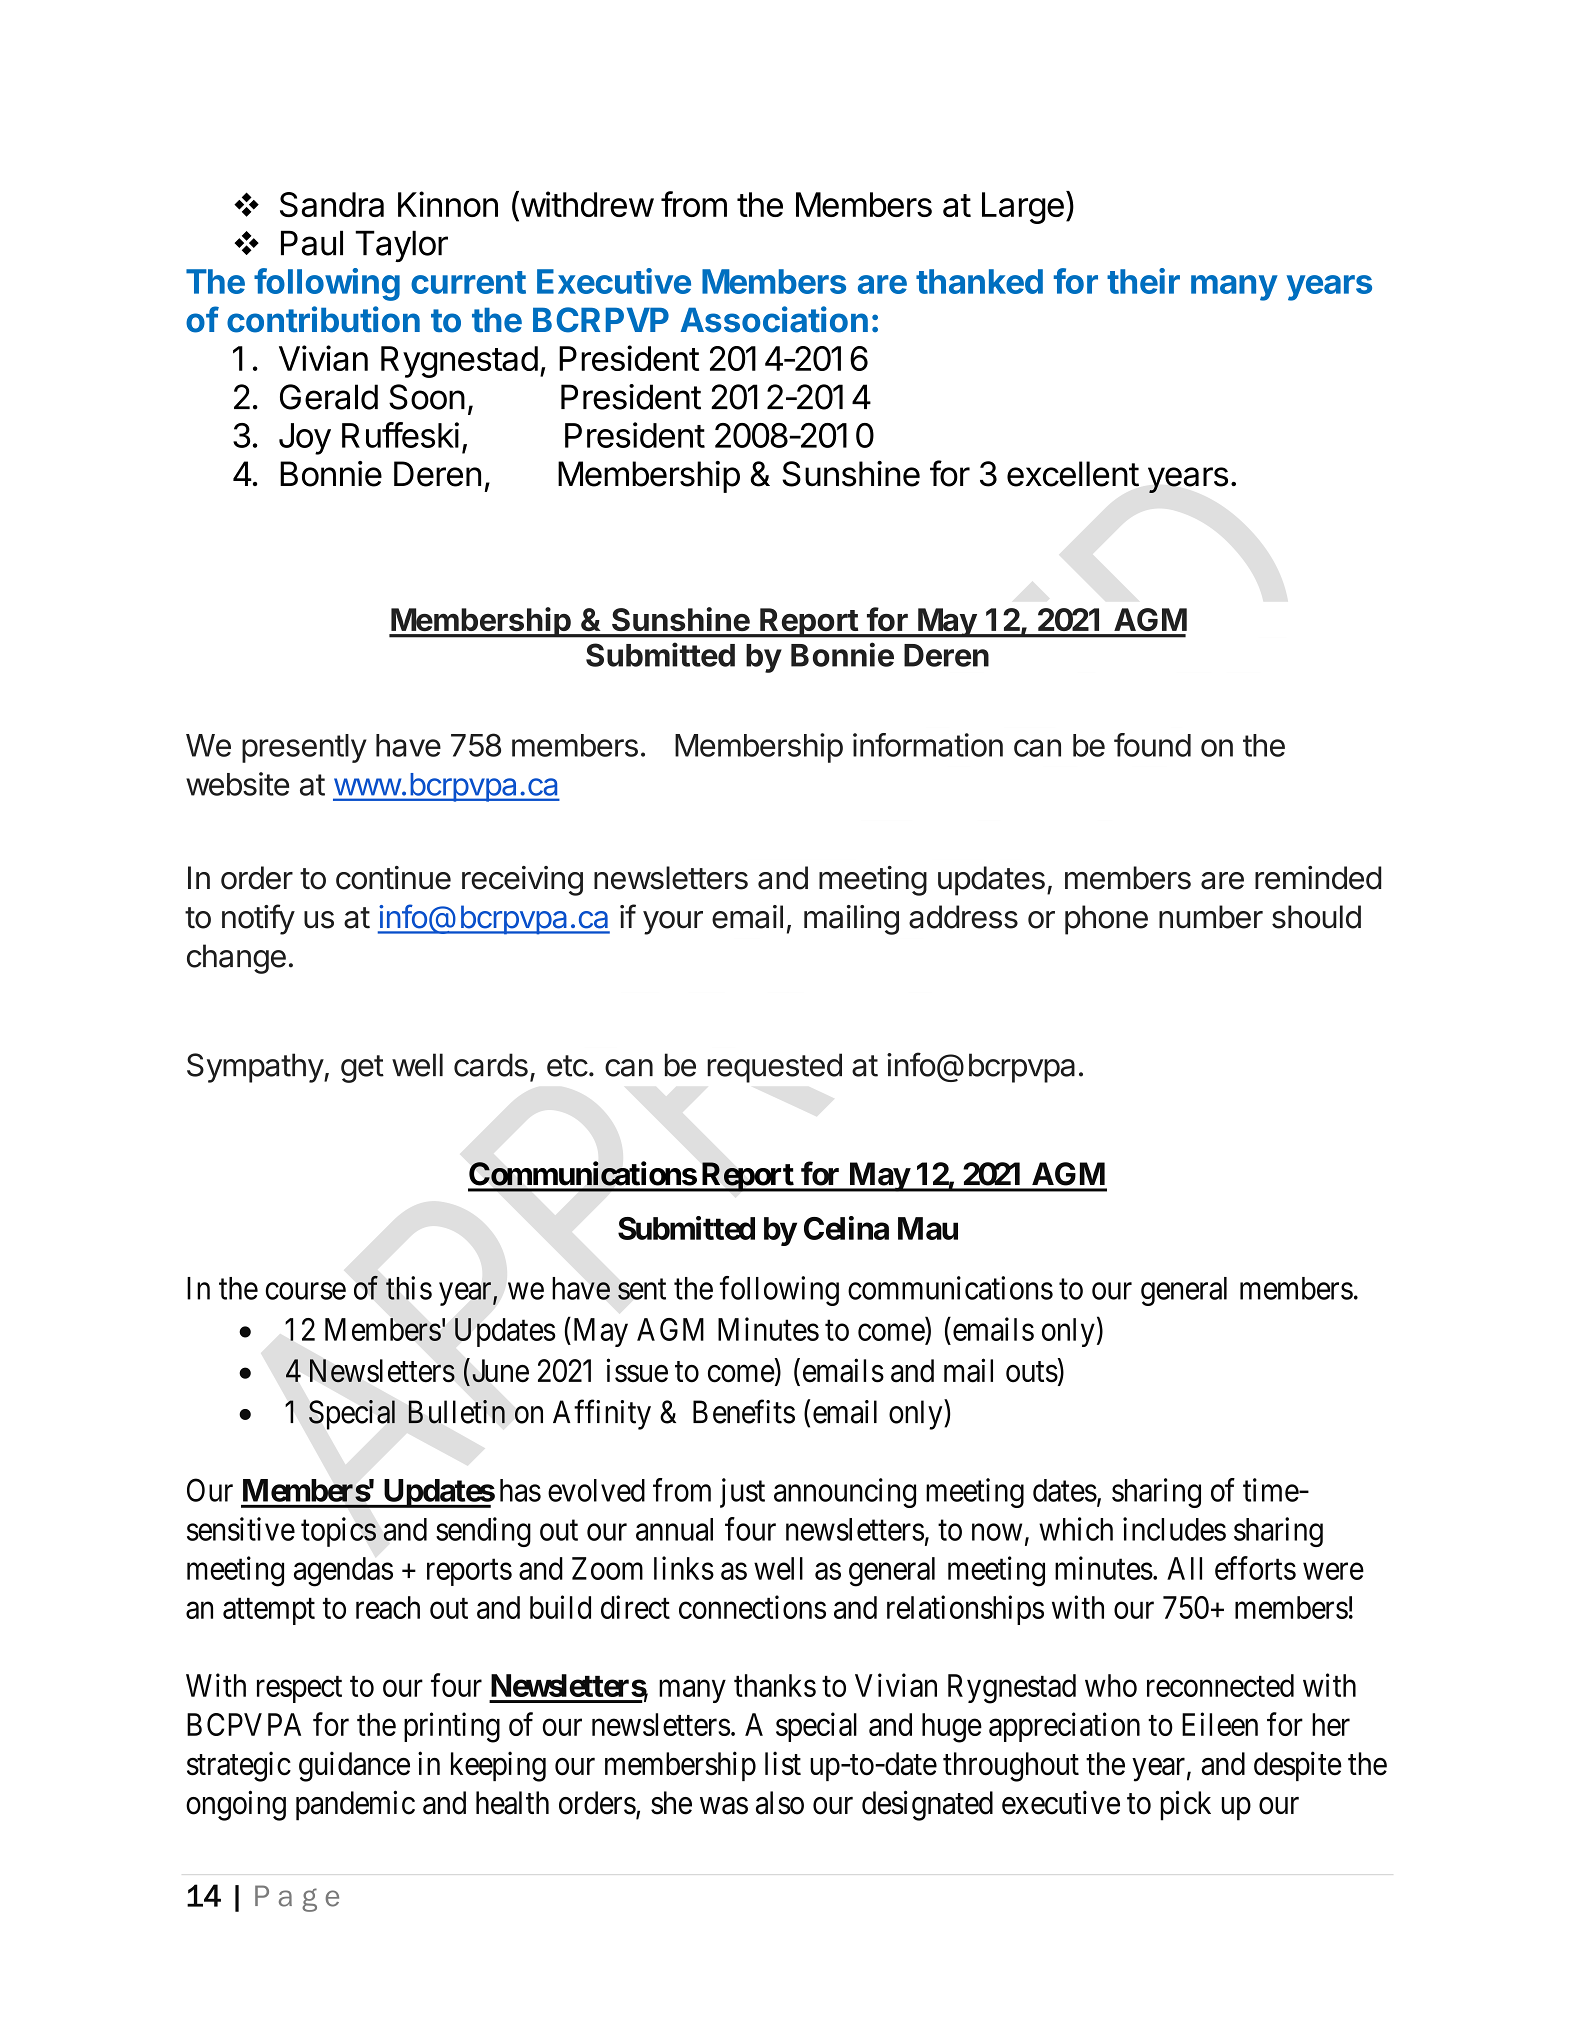 Image resolution: width=1575 pixels, height=2039 pixels. I want to click on list, so click(783, 1763).
